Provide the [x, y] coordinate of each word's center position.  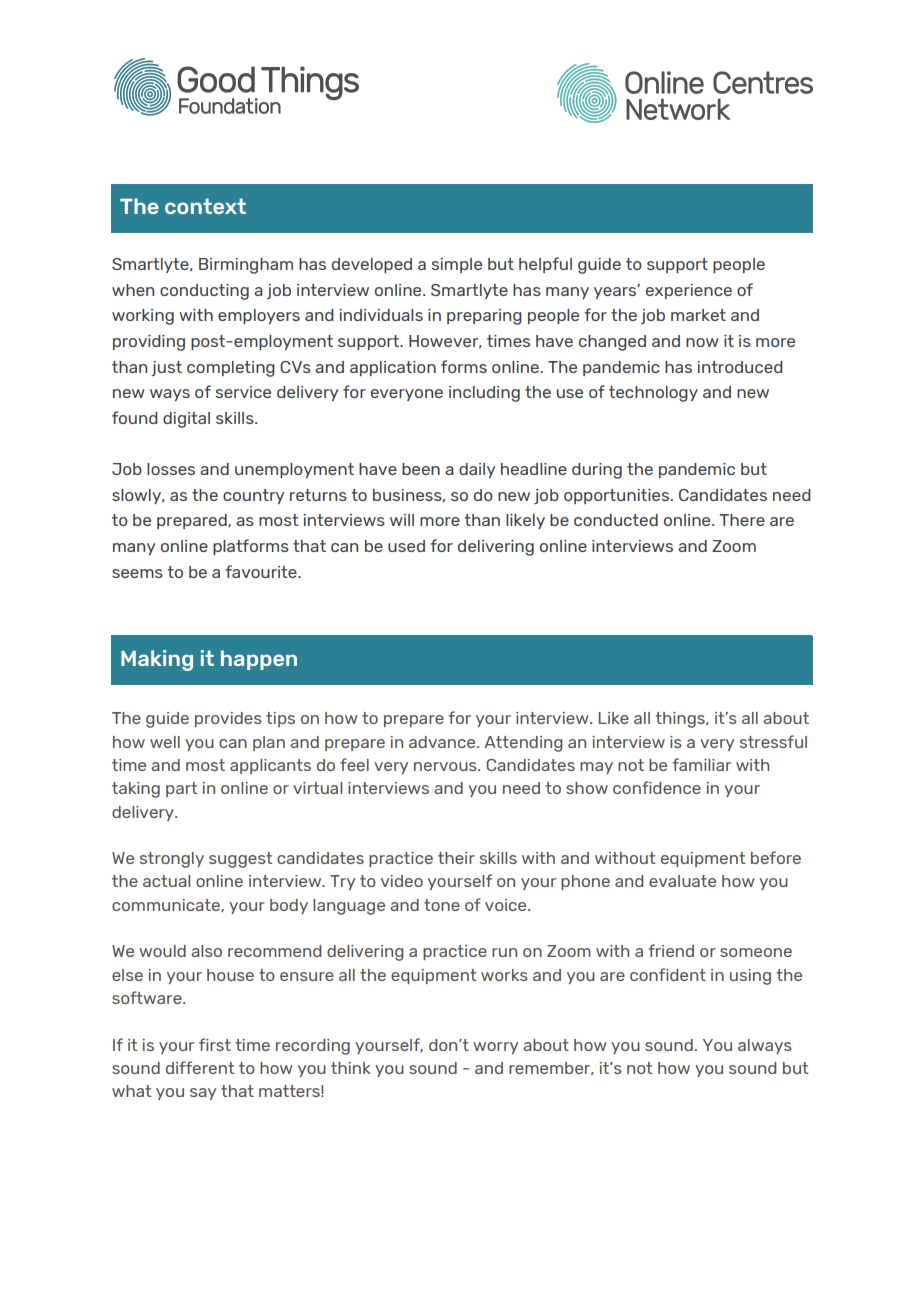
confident [668, 974]
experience [689, 291]
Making [157, 660]
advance [443, 742]
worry [495, 1048]
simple [457, 265]
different [200, 1067]
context [205, 206]
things [681, 720]
